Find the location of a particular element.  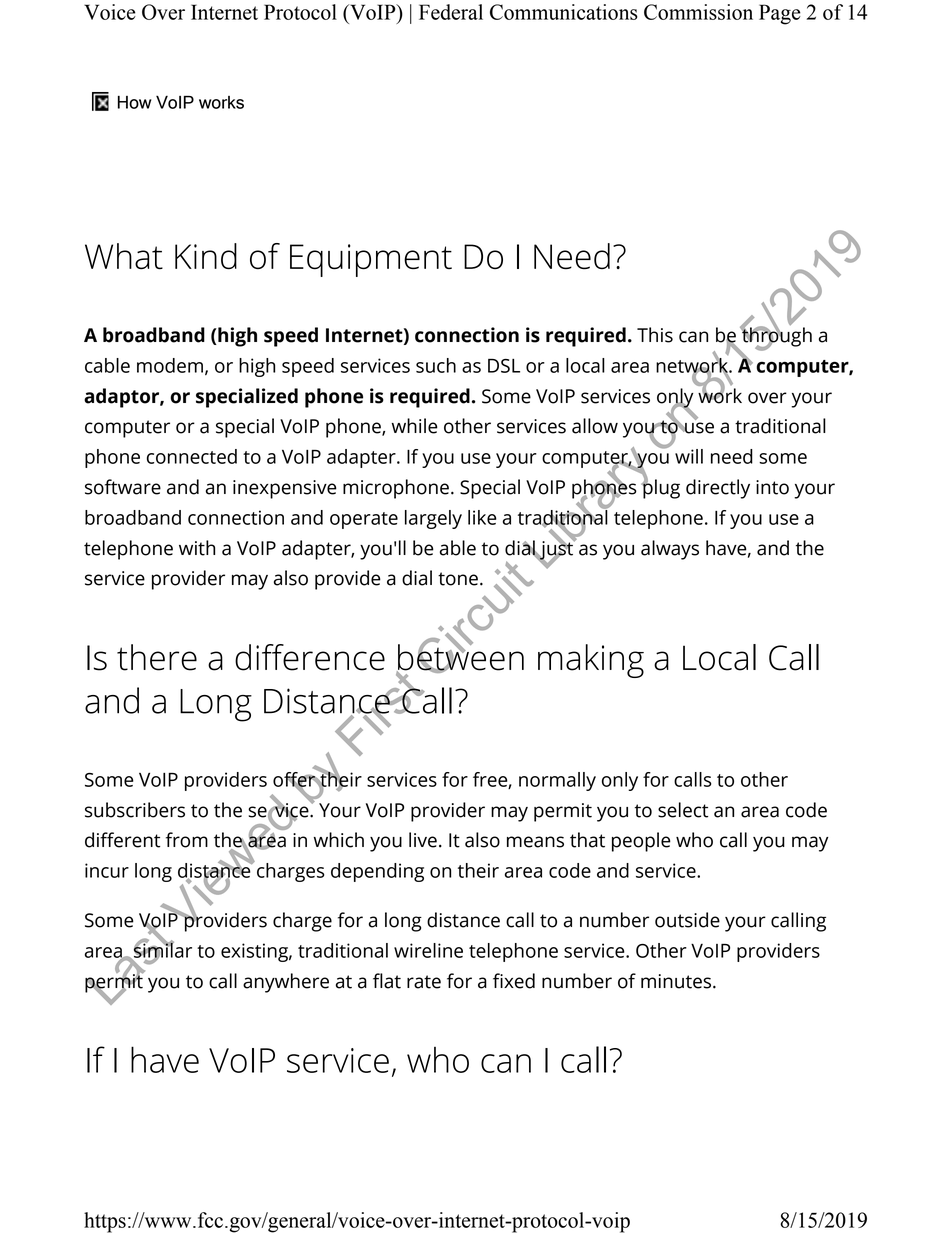

connected is located at coordinates (192, 456).
